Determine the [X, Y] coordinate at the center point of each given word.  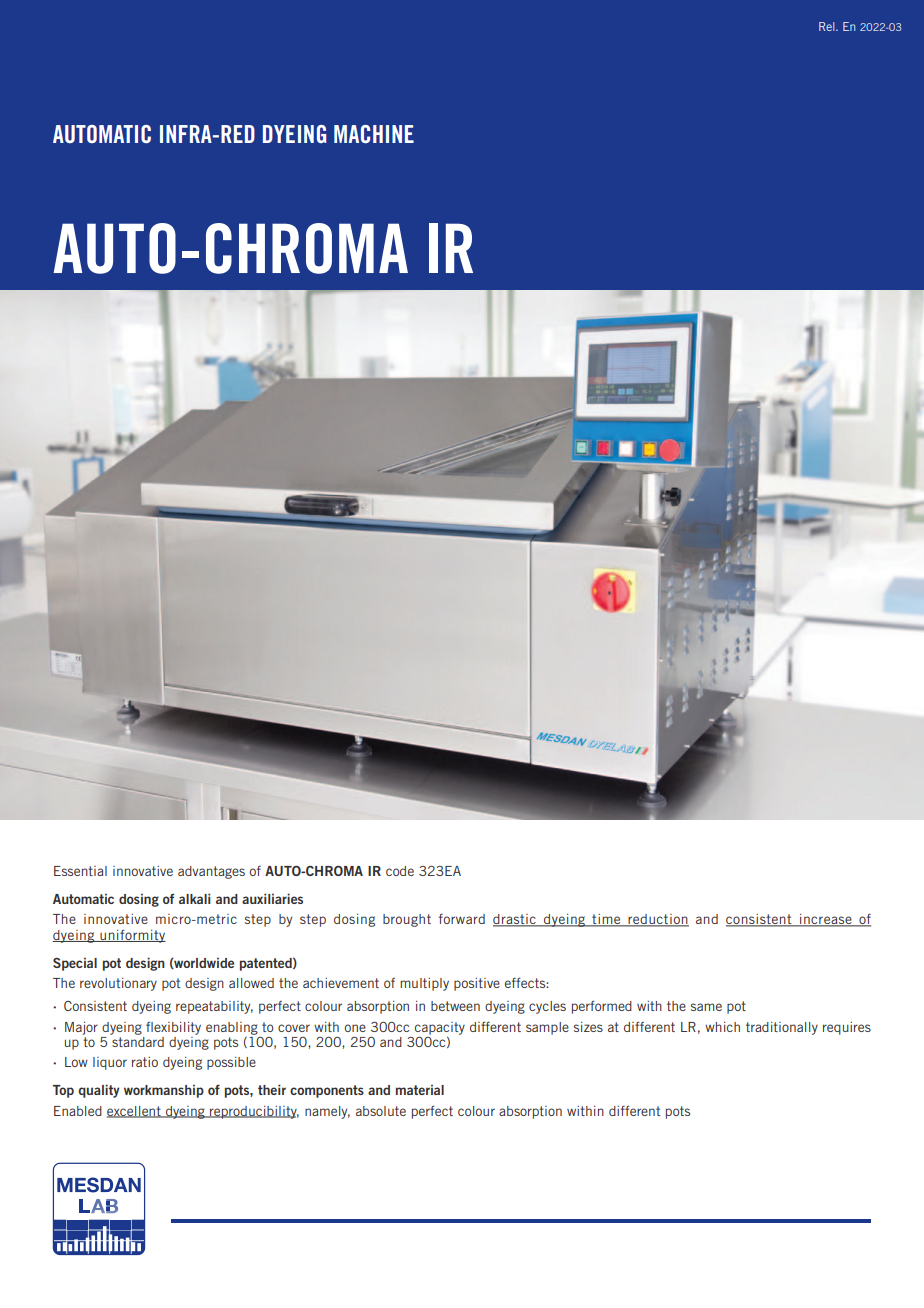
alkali [195, 898]
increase [826, 920]
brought [407, 920]
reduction [657, 920]
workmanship [164, 1091]
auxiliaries [272, 898]
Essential [80, 871]
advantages [211, 872]
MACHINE [374, 134]
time [606, 920]
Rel [828, 26]
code [400, 871]
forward [462, 919]
